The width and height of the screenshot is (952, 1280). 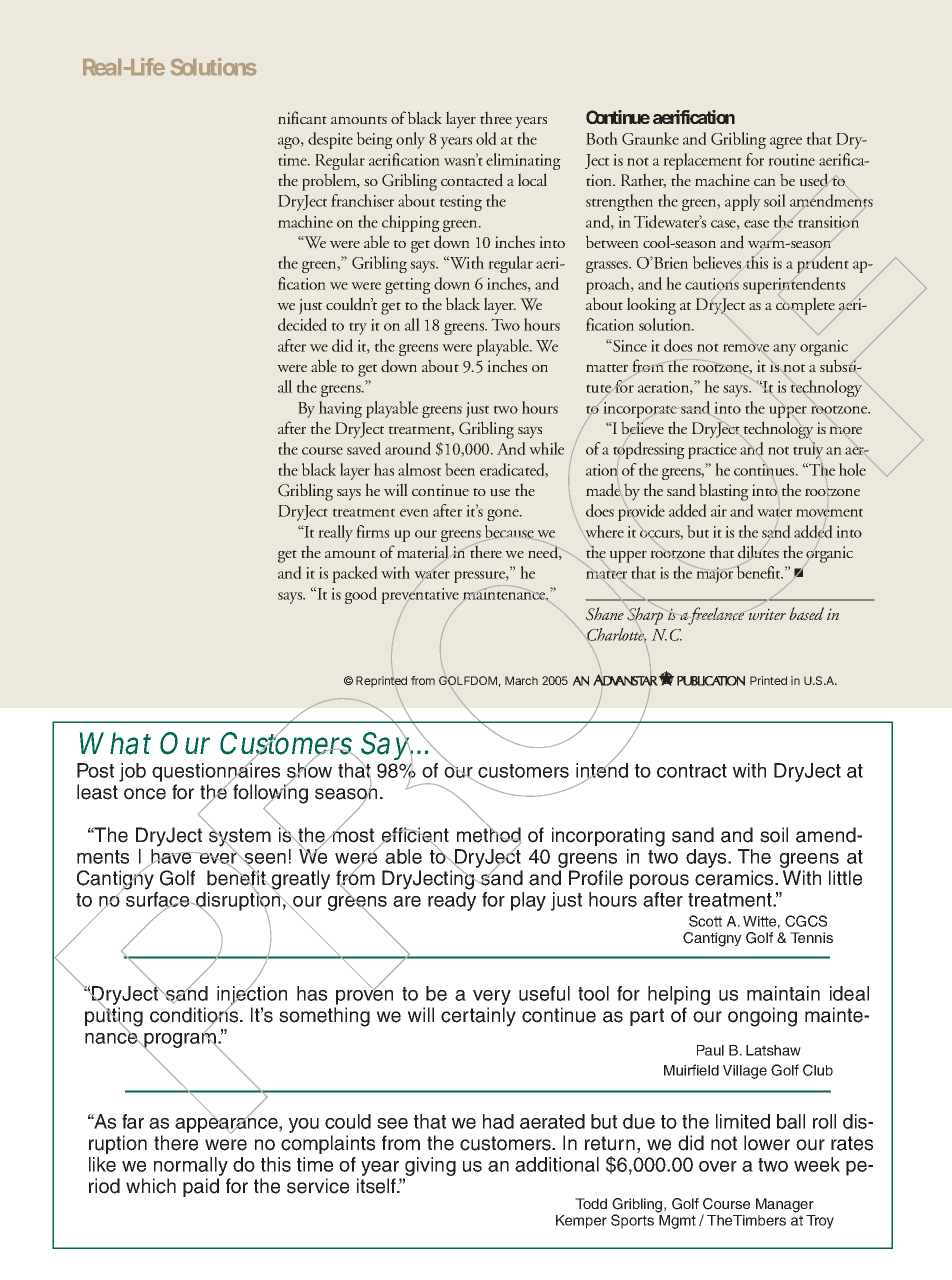 I want to click on blasting, so click(x=724, y=492).
